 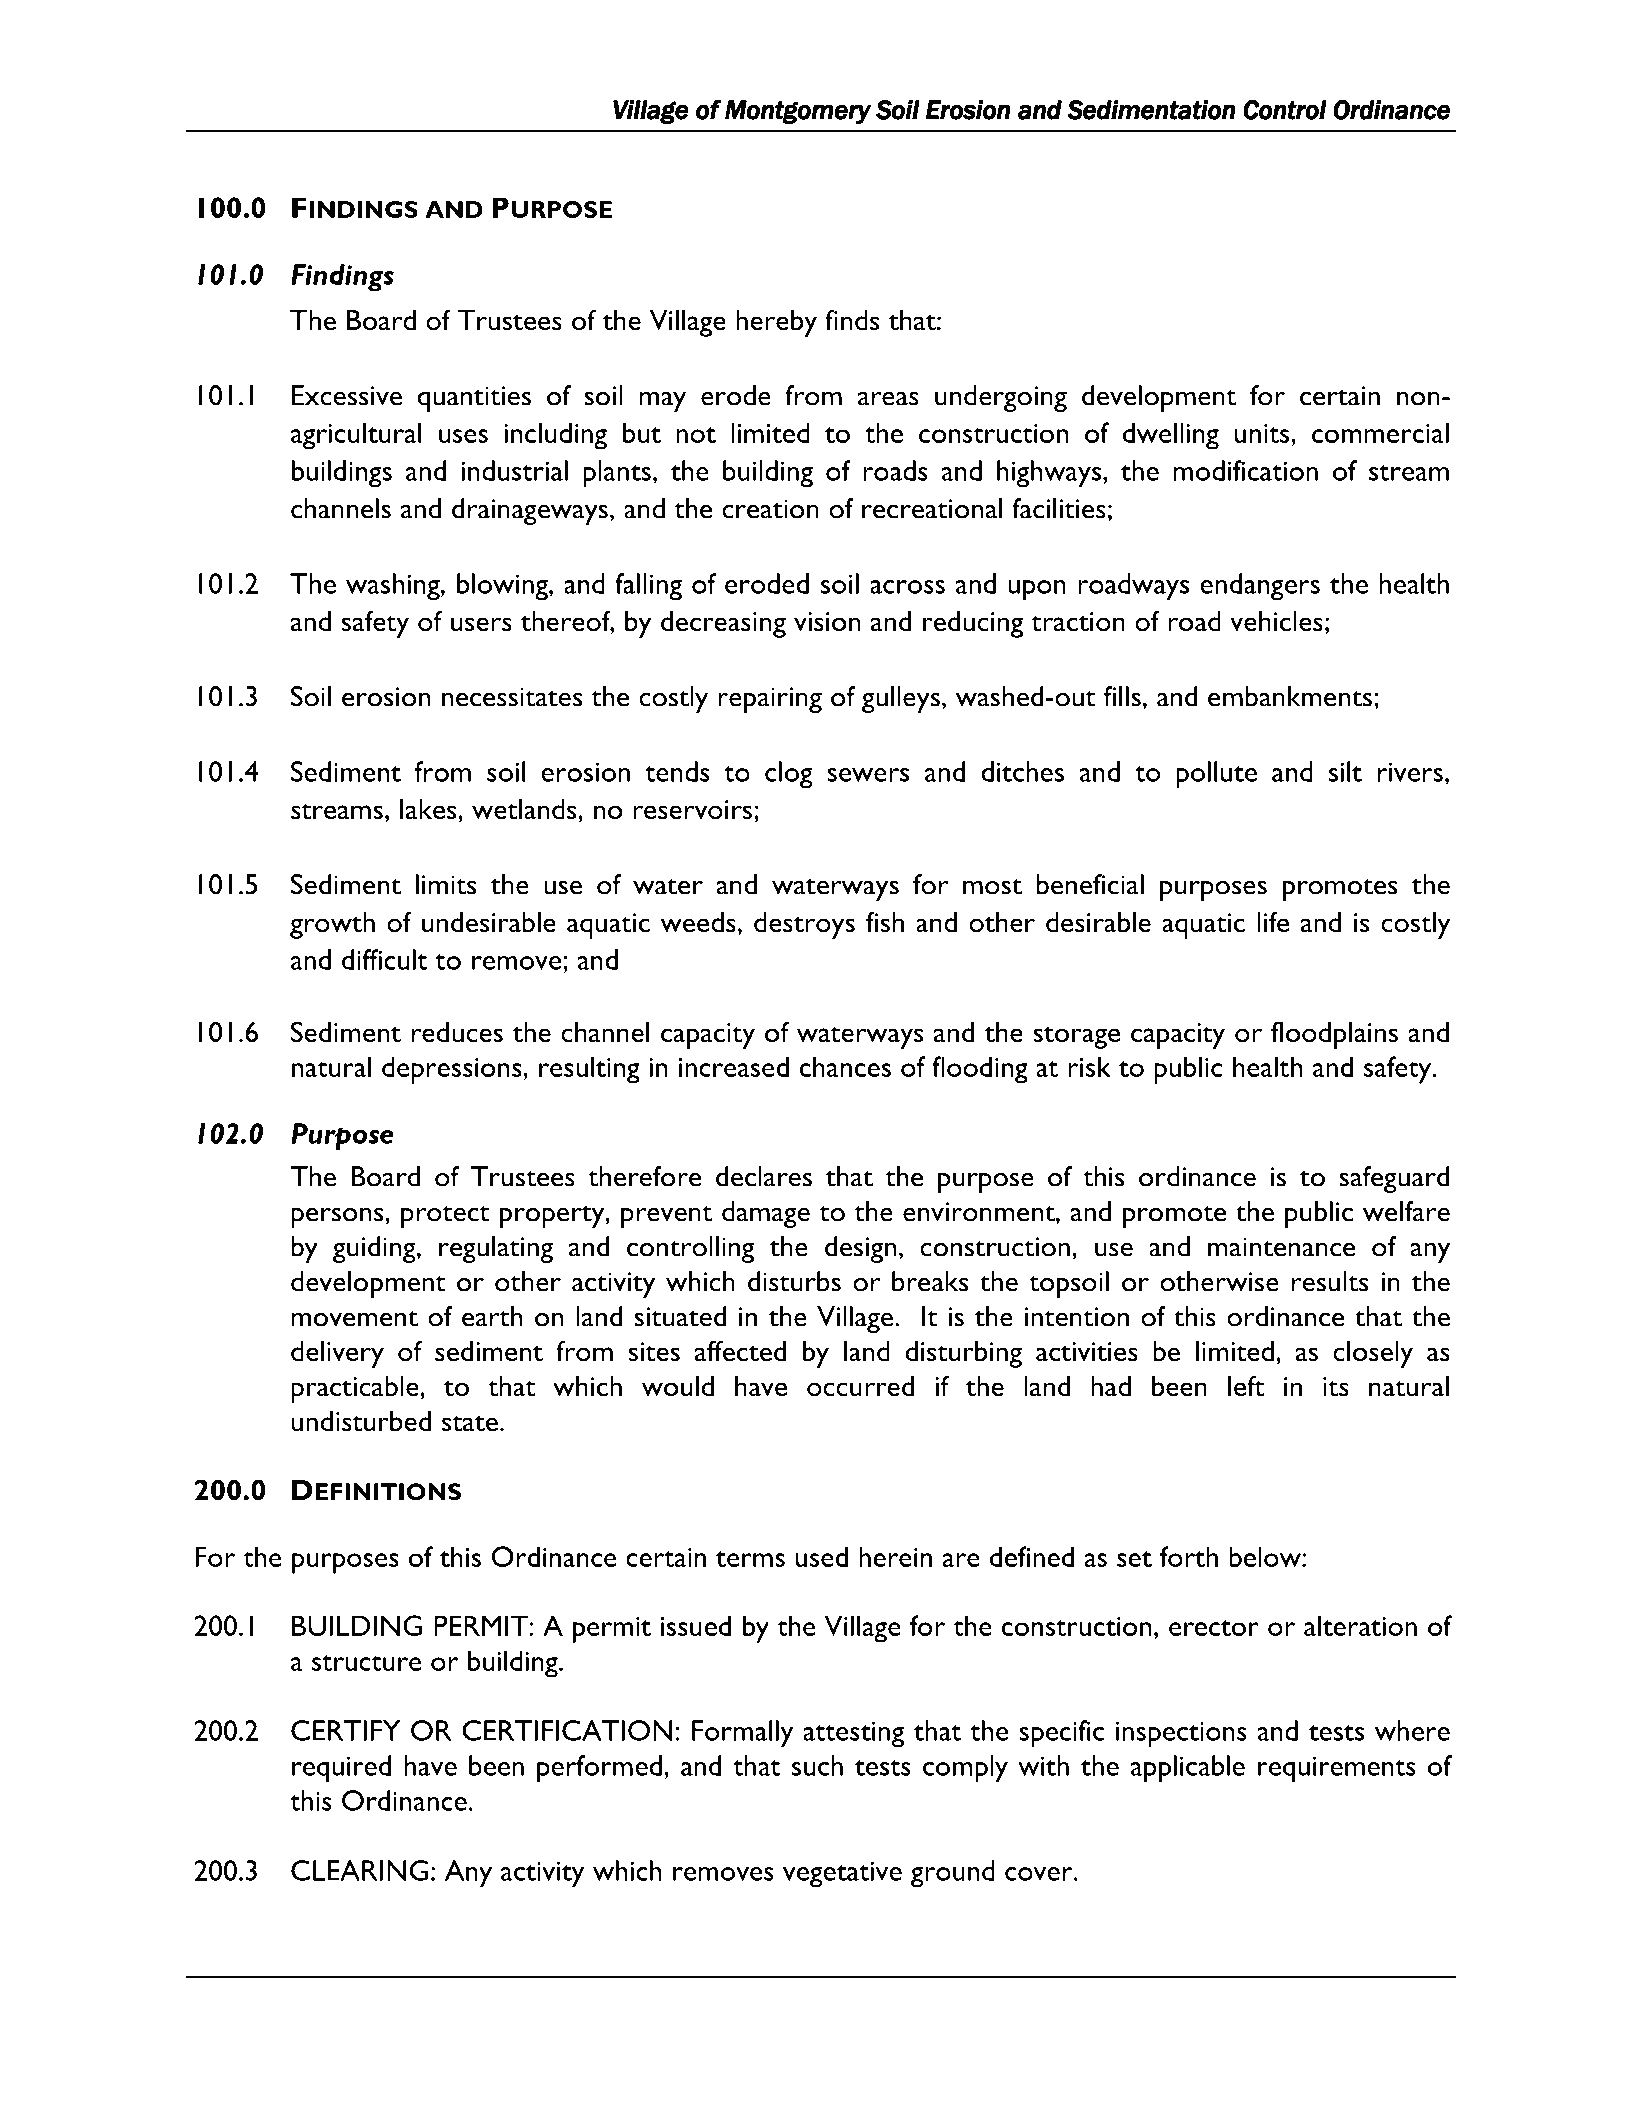 What do you see at coordinates (470, 1423) in the document?
I see `state` at bounding box center [470, 1423].
